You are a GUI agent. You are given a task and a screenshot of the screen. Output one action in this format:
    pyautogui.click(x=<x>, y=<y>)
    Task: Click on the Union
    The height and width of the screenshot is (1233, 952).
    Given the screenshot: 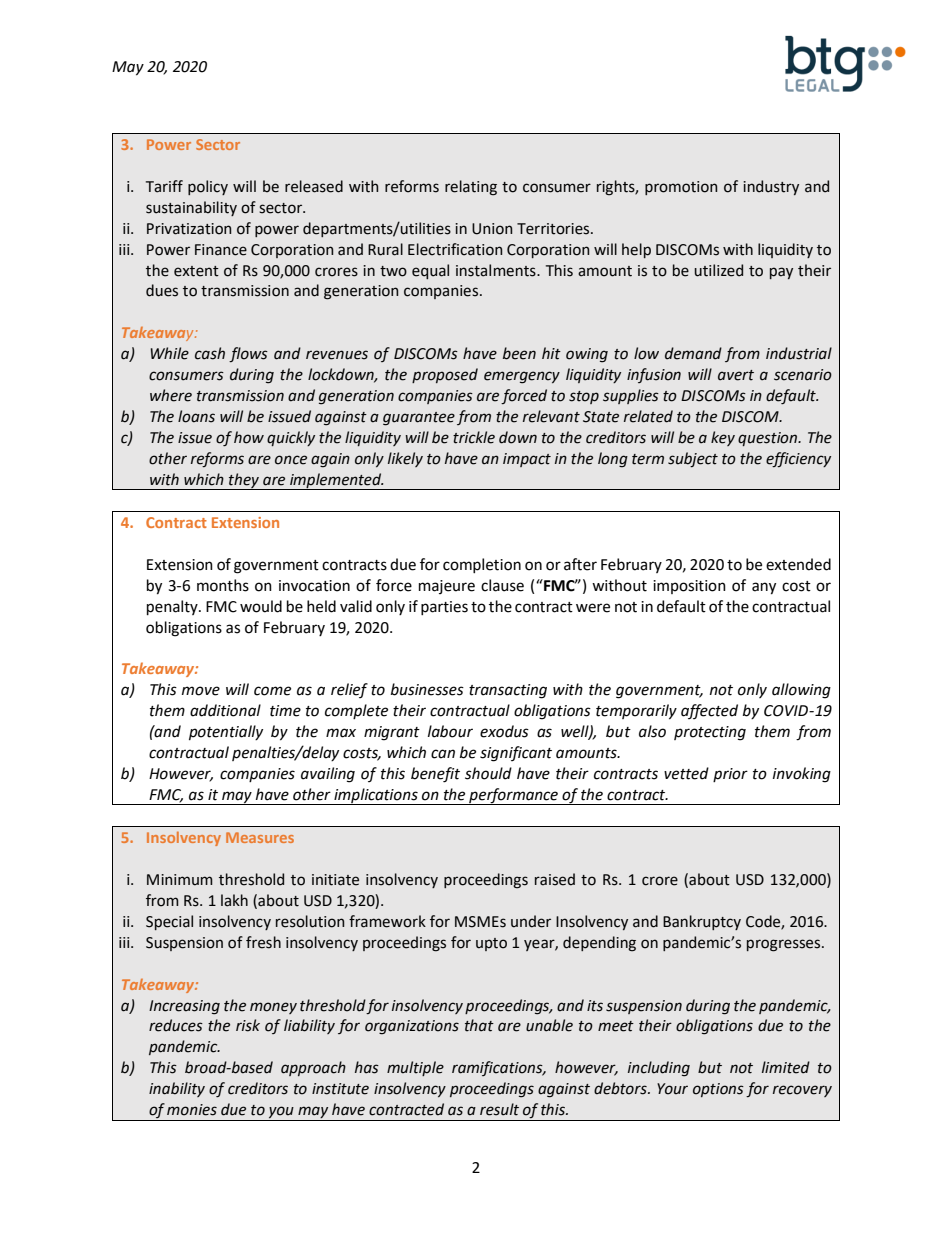 What is the action you would take?
    pyautogui.click(x=492, y=229)
